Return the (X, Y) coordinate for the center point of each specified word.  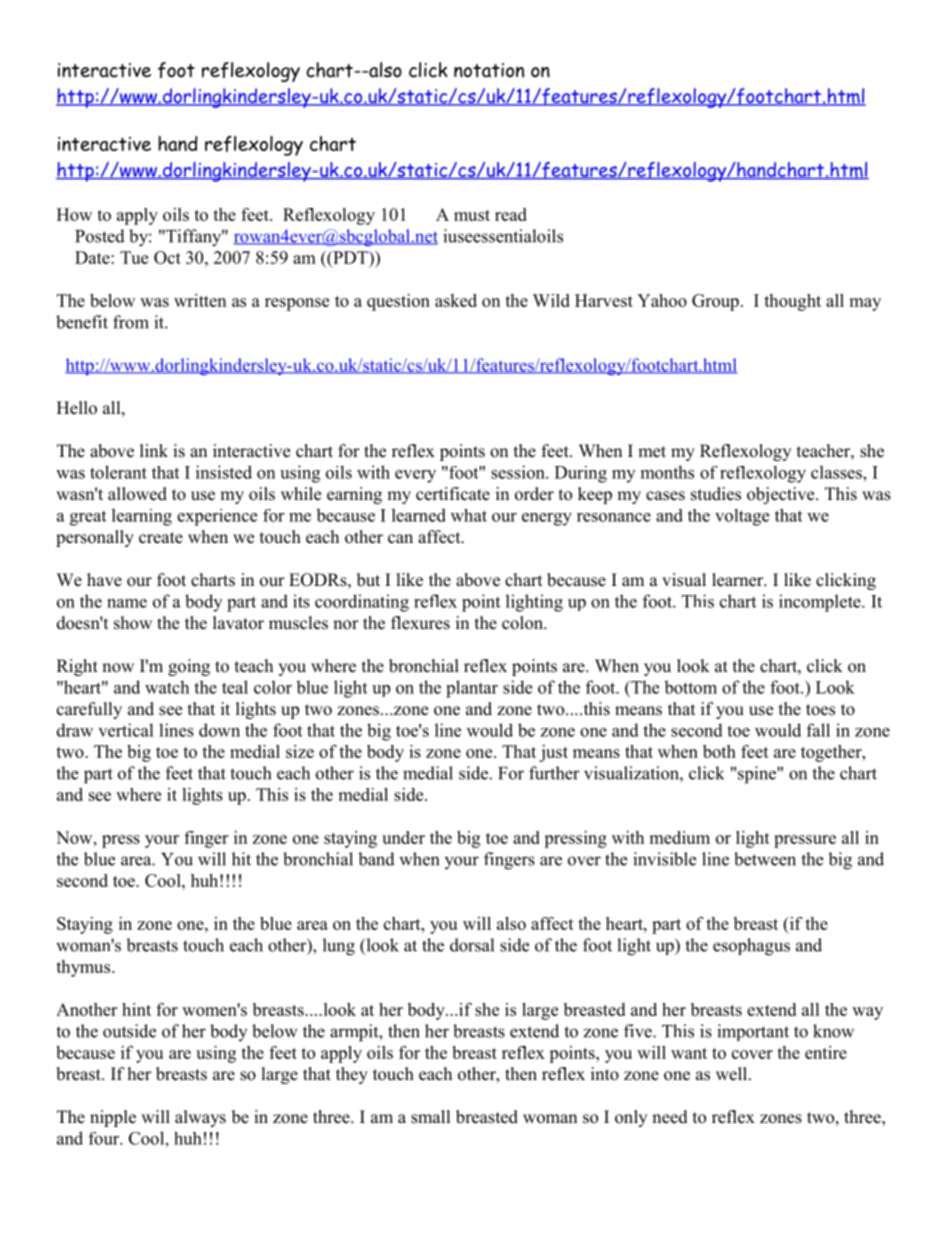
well (733, 1074)
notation (489, 70)
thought (792, 302)
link (154, 450)
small (431, 1117)
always (200, 1118)
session (519, 472)
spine (758, 775)
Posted (100, 236)
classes (837, 472)
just (553, 753)
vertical (126, 730)
